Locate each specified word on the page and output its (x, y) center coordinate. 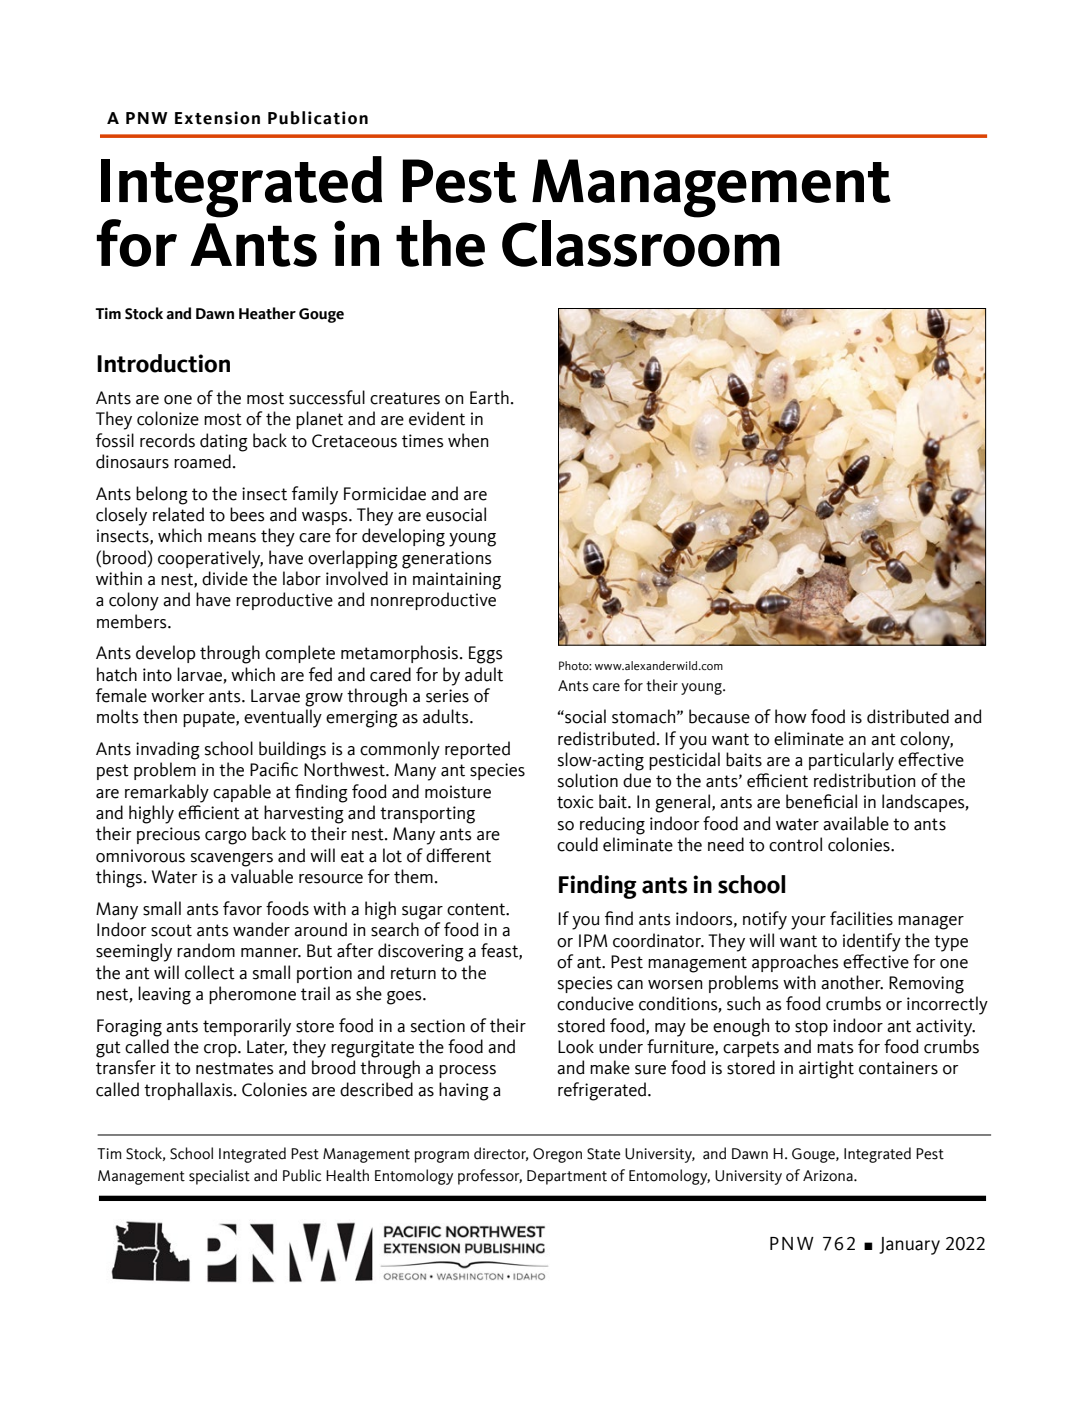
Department (567, 1177)
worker (178, 695)
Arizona (829, 1176)
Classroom (641, 242)
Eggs (486, 655)
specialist (219, 1177)
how (791, 716)
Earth (489, 397)
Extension (217, 118)
